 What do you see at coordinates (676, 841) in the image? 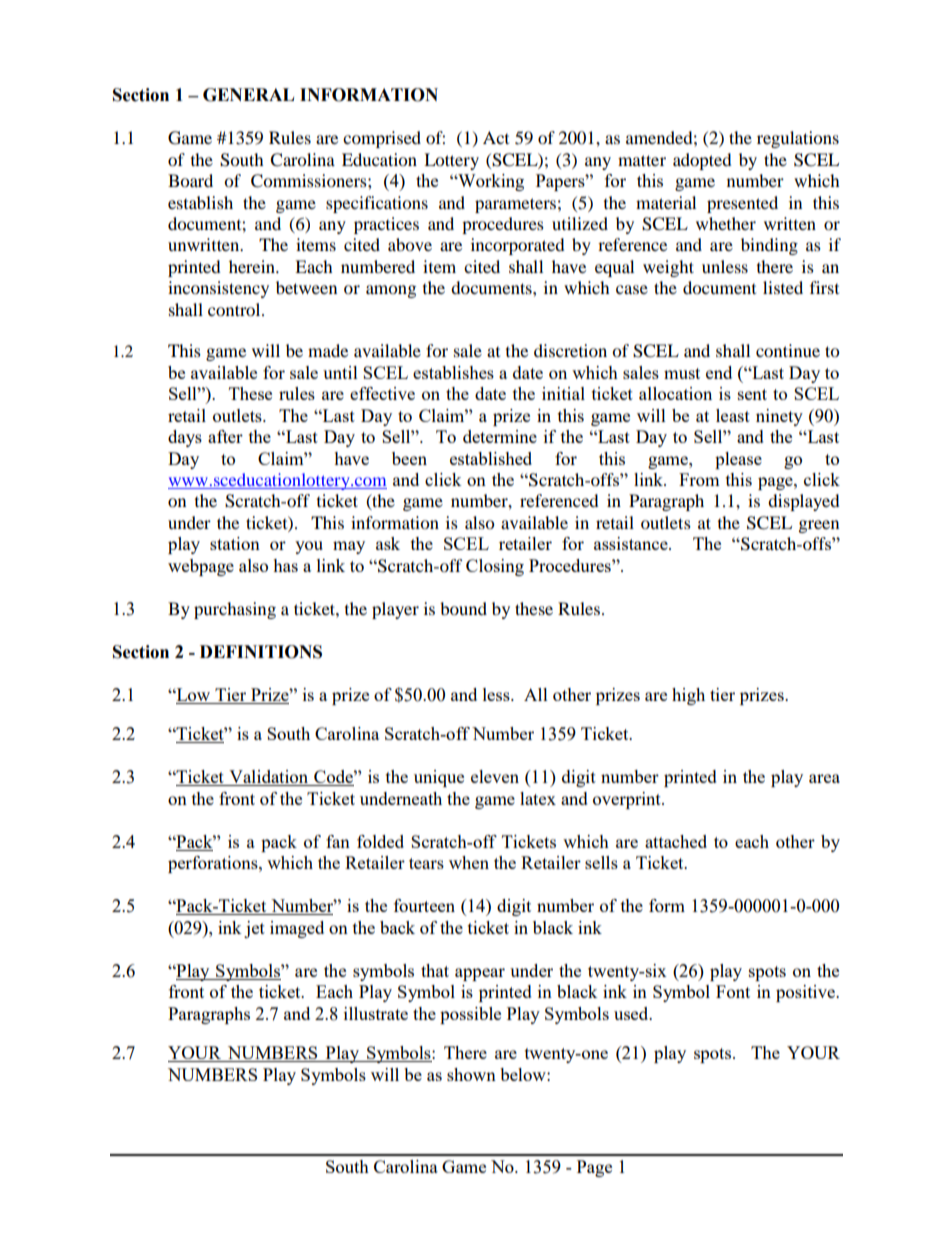
I see `attached` at bounding box center [676, 841].
